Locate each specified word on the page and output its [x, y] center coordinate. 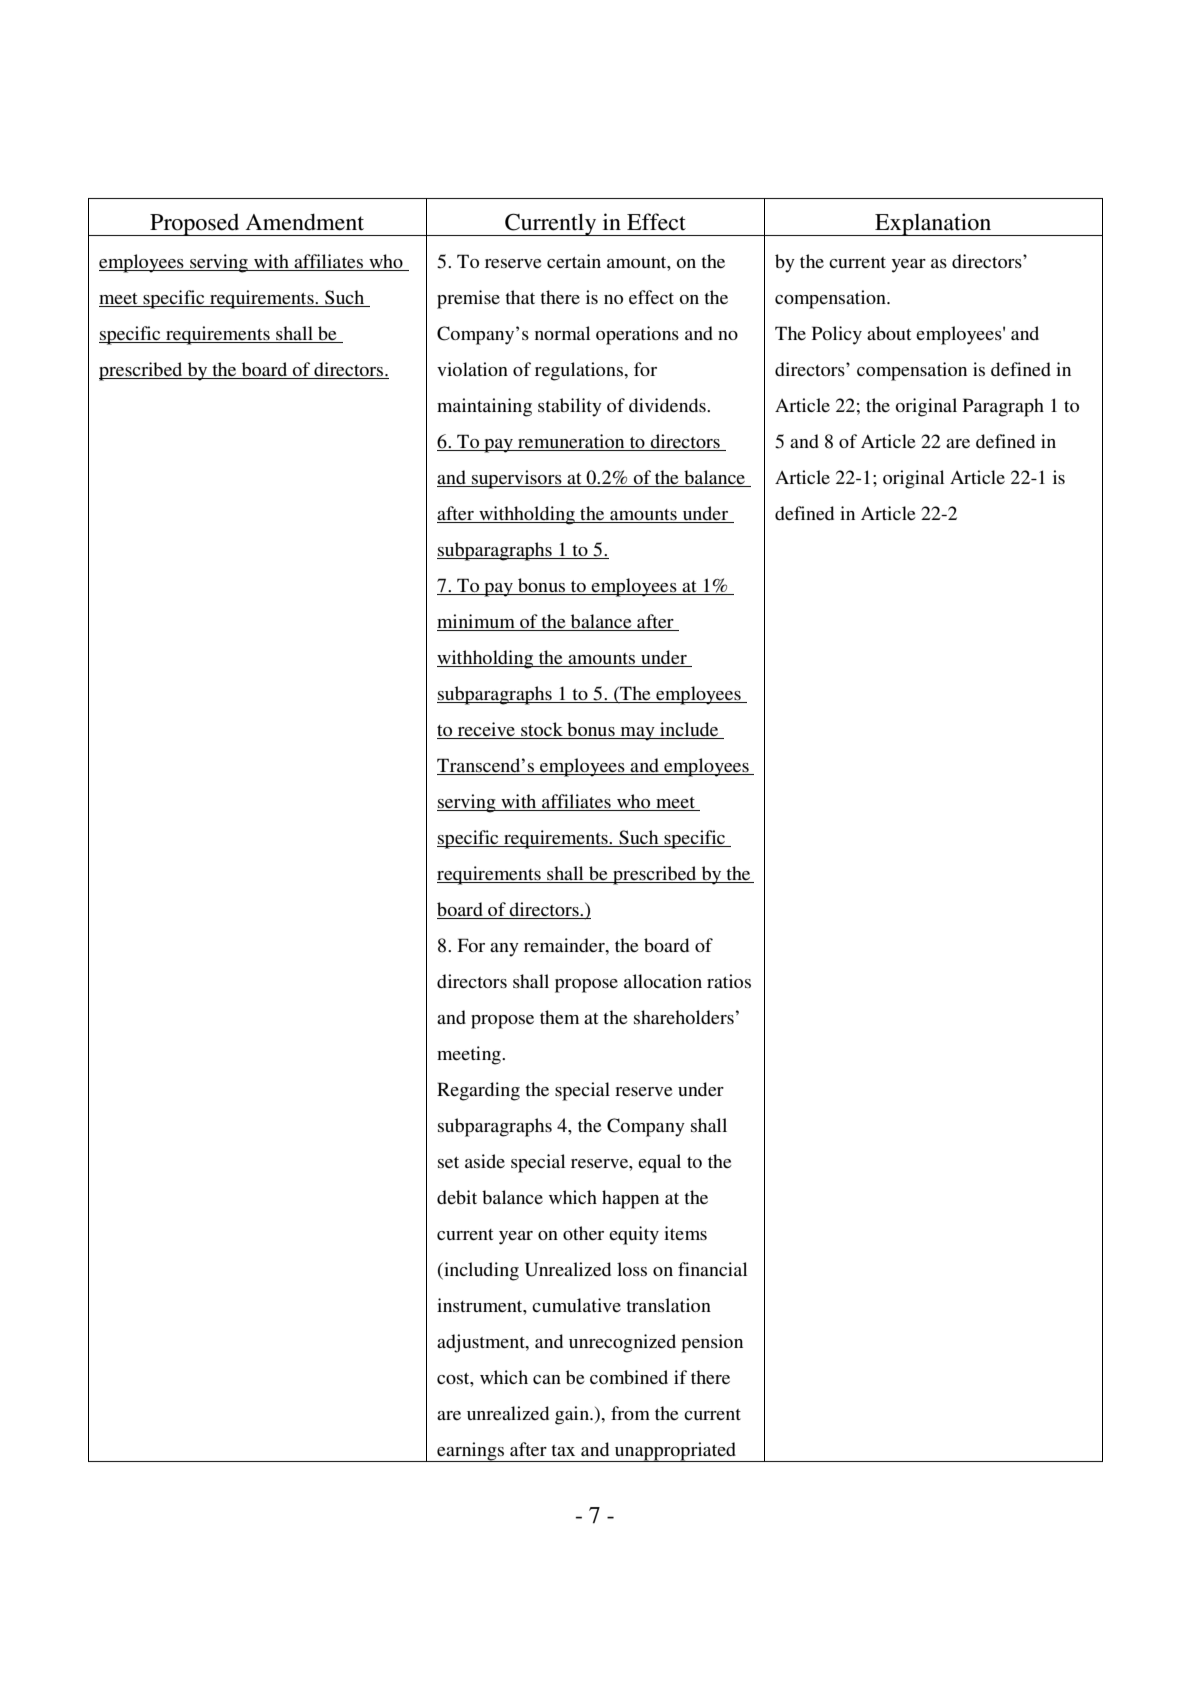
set [448, 1162]
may [637, 734]
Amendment [305, 222]
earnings [470, 1452]
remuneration [571, 441]
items [685, 1233]
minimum [476, 621]
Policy [837, 335]
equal [659, 1163]
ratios [729, 981]
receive [486, 729]
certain [574, 261]
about [889, 333]
